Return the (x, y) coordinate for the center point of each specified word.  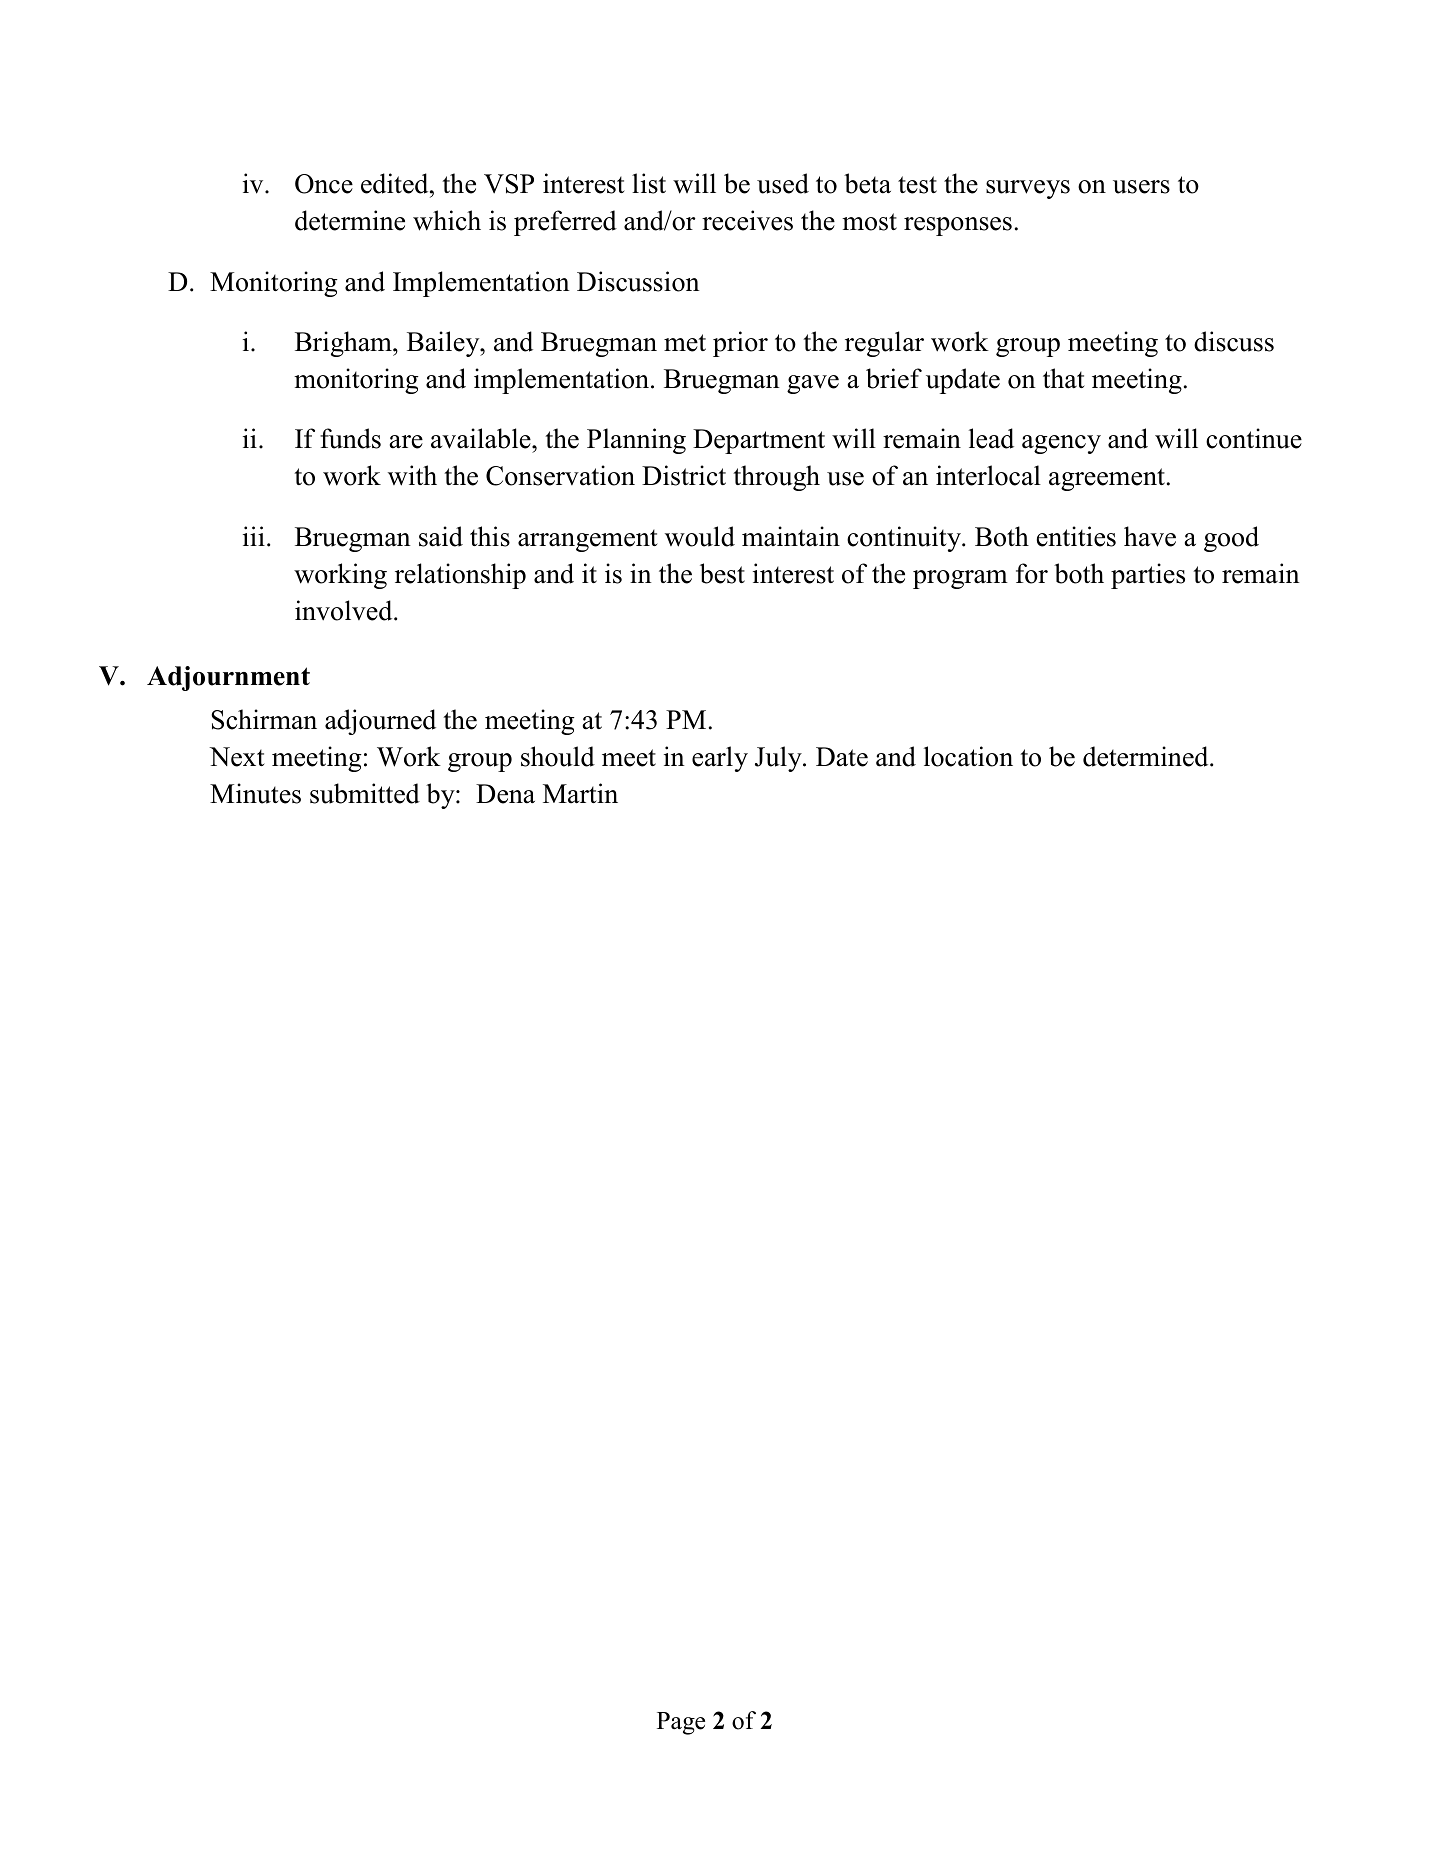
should (558, 756)
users (1141, 187)
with (412, 475)
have (1150, 536)
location (968, 756)
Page (681, 1723)
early (720, 759)
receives (747, 220)
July (779, 759)
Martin (580, 793)
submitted (365, 793)
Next (237, 757)
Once (324, 184)
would (700, 536)
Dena (505, 794)
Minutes (255, 793)
